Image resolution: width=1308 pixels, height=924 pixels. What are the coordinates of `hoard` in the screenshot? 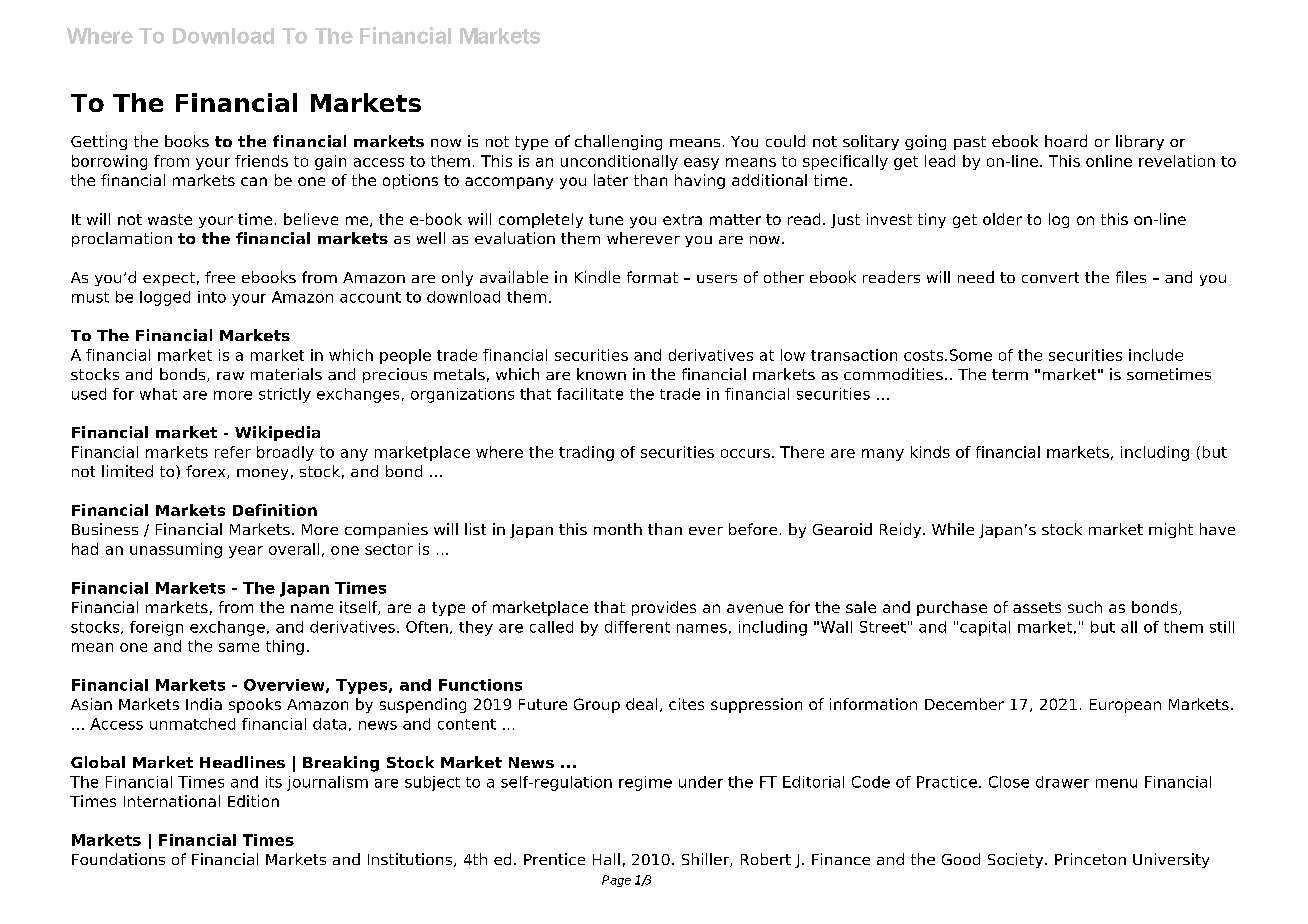 It's located at (1066, 141).
